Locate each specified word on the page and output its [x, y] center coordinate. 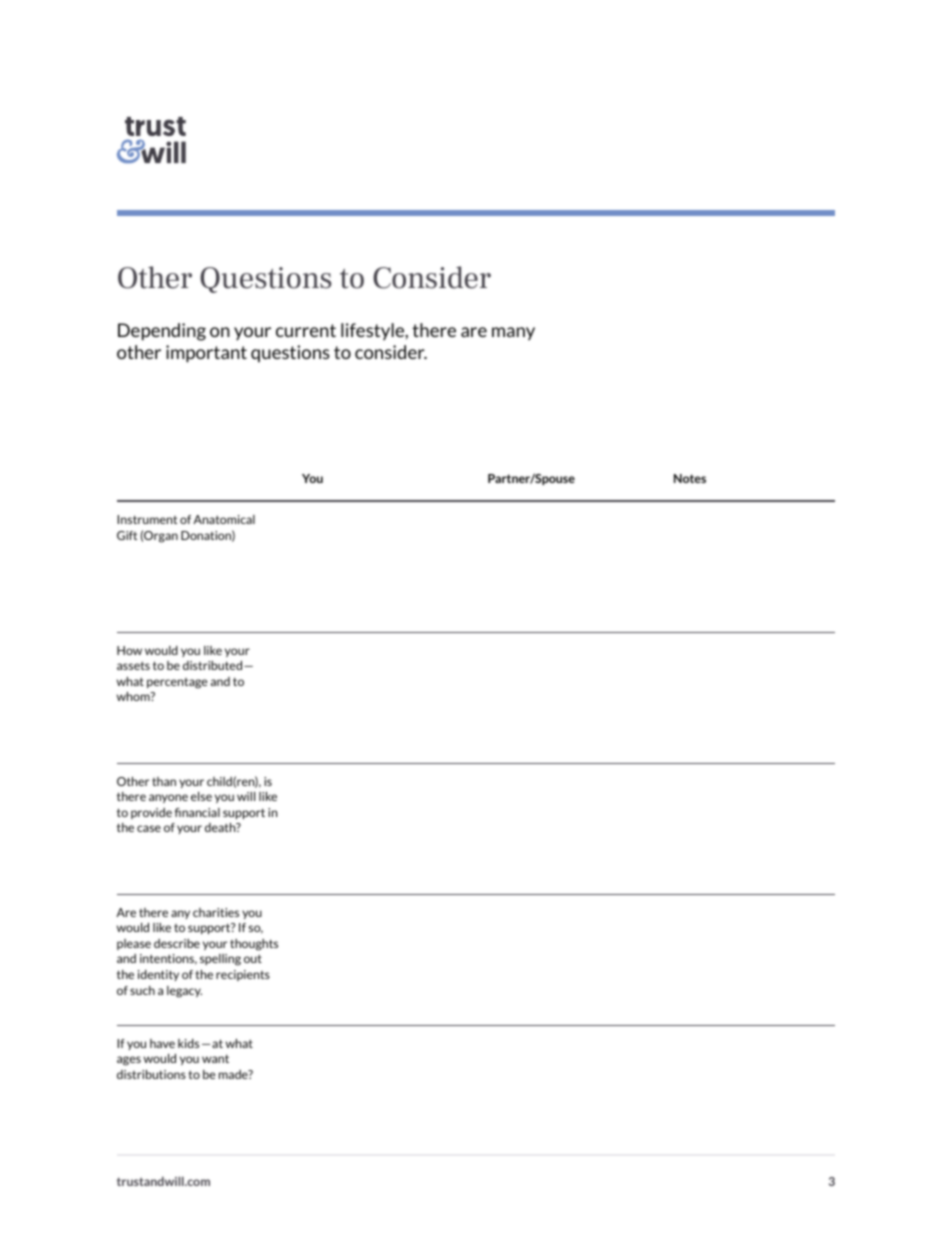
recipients [243, 975]
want [215, 1058]
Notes [690, 478]
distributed [212, 665]
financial [197, 812]
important [206, 354]
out [253, 958]
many [513, 333]
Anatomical [224, 519]
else [201, 796]
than [164, 781]
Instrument [147, 519]
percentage [177, 683]
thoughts [254, 945]
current [306, 330]
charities [216, 912]
